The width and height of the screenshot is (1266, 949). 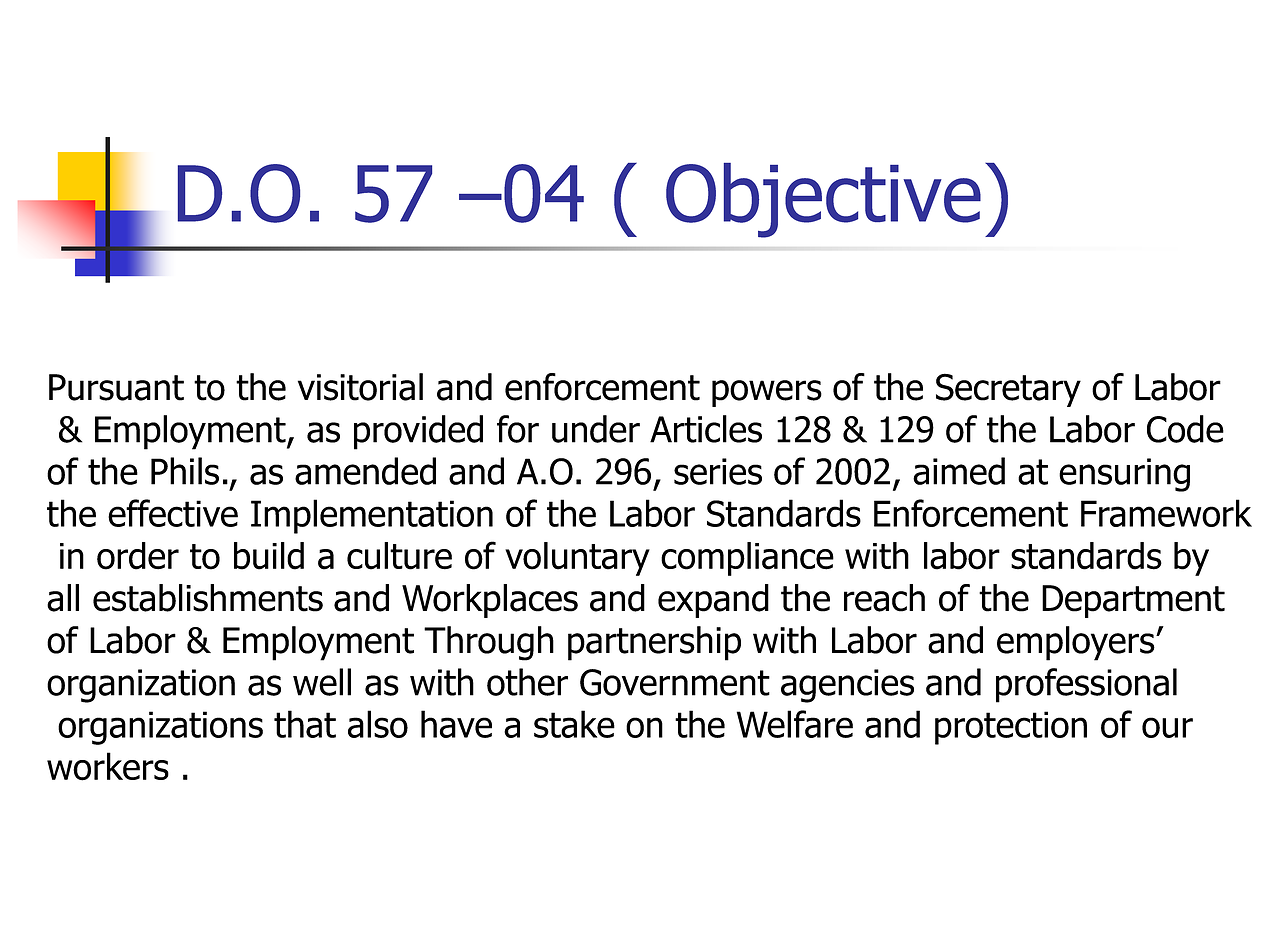 What do you see at coordinates (574, 724) in the screenshot?
I see `stake` at bounding box center [574, 724].
